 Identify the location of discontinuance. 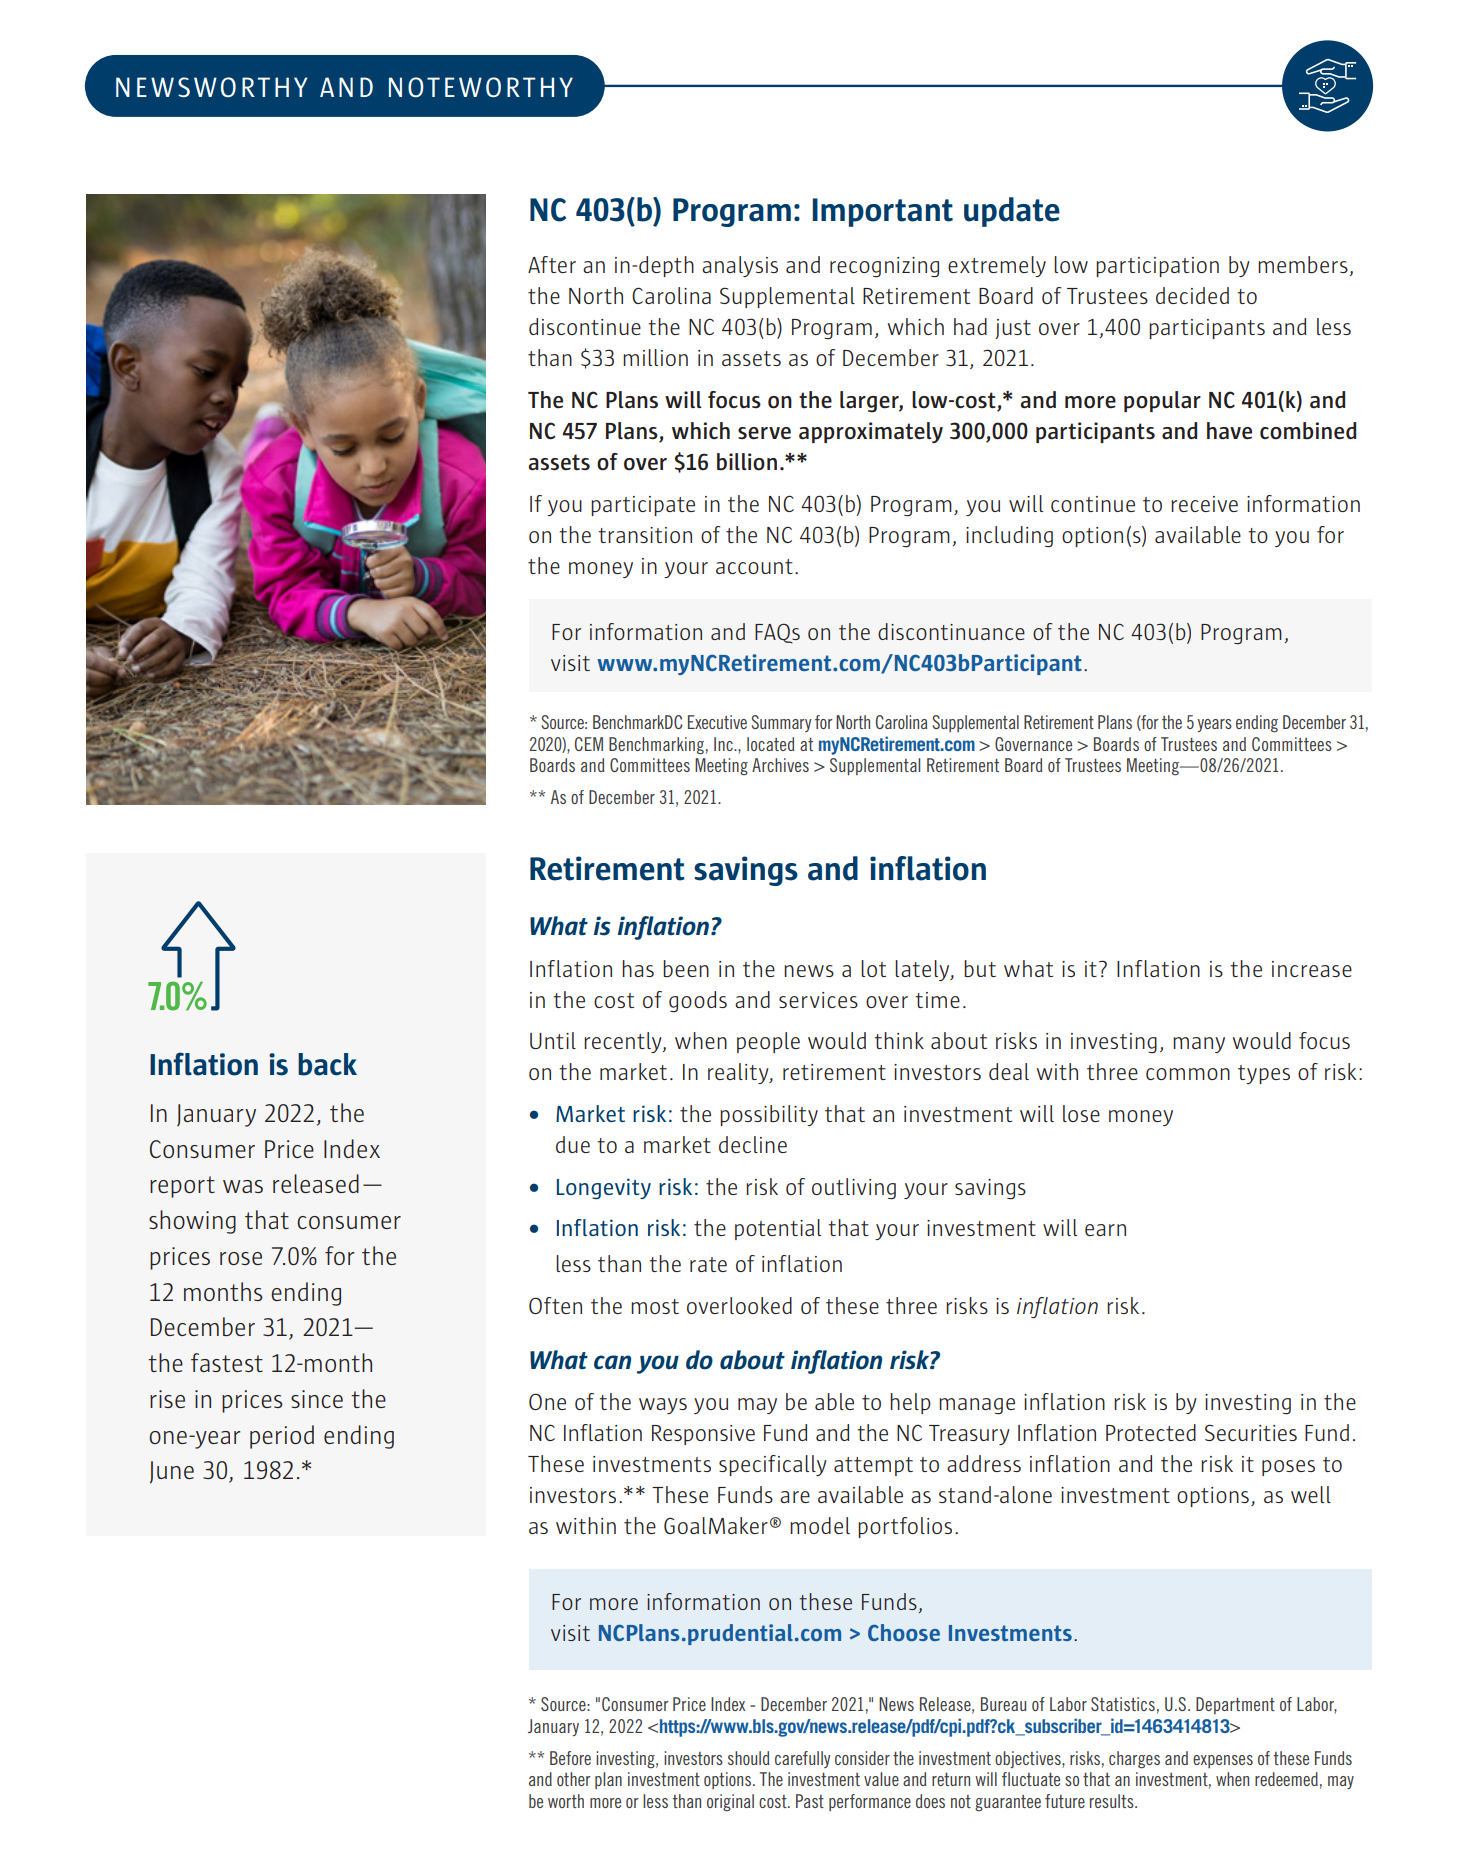
(951, 631).
